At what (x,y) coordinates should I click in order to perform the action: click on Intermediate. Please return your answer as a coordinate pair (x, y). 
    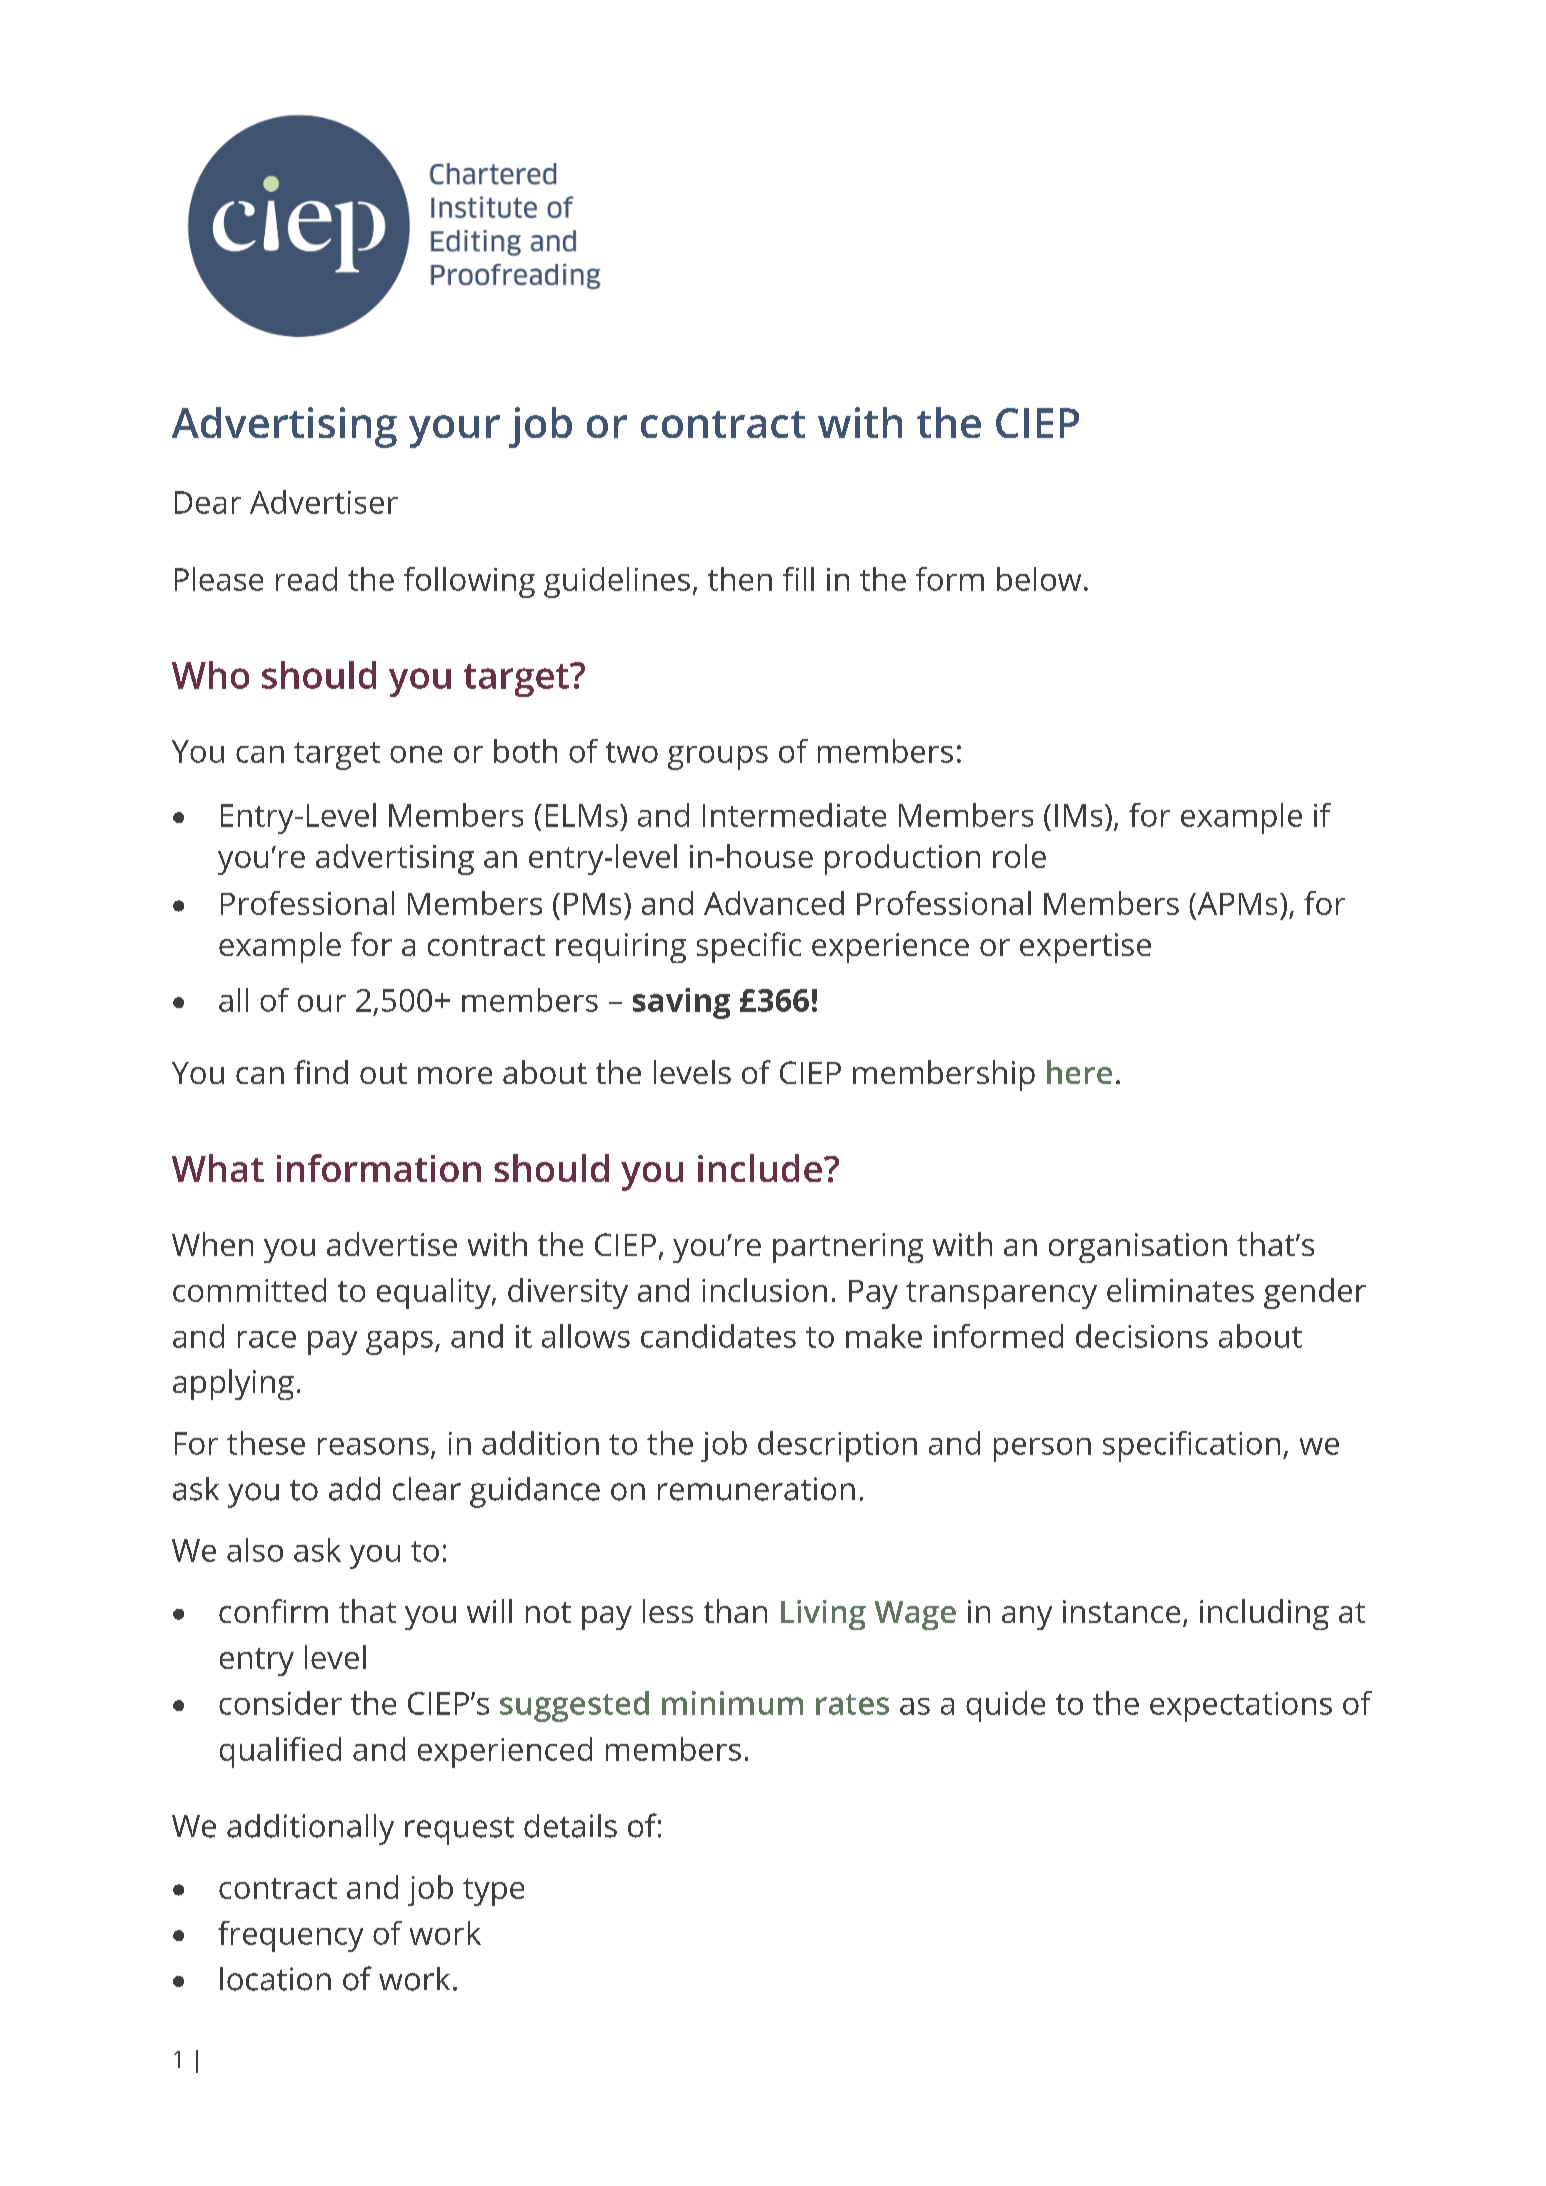
    Looking at the image, I should click on (794, 815).
